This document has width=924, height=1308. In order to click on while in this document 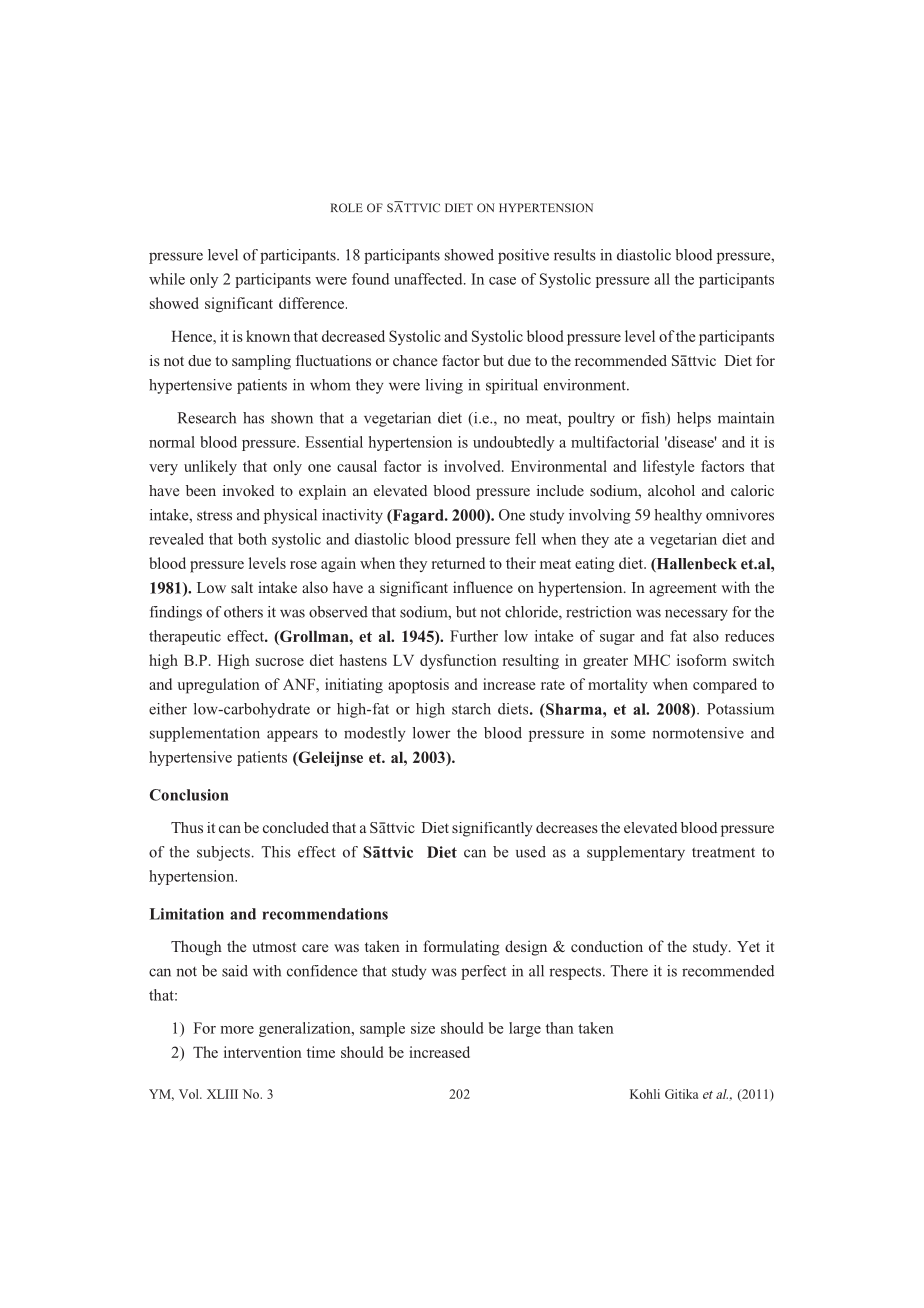, I will do `click(167, 279)`.
